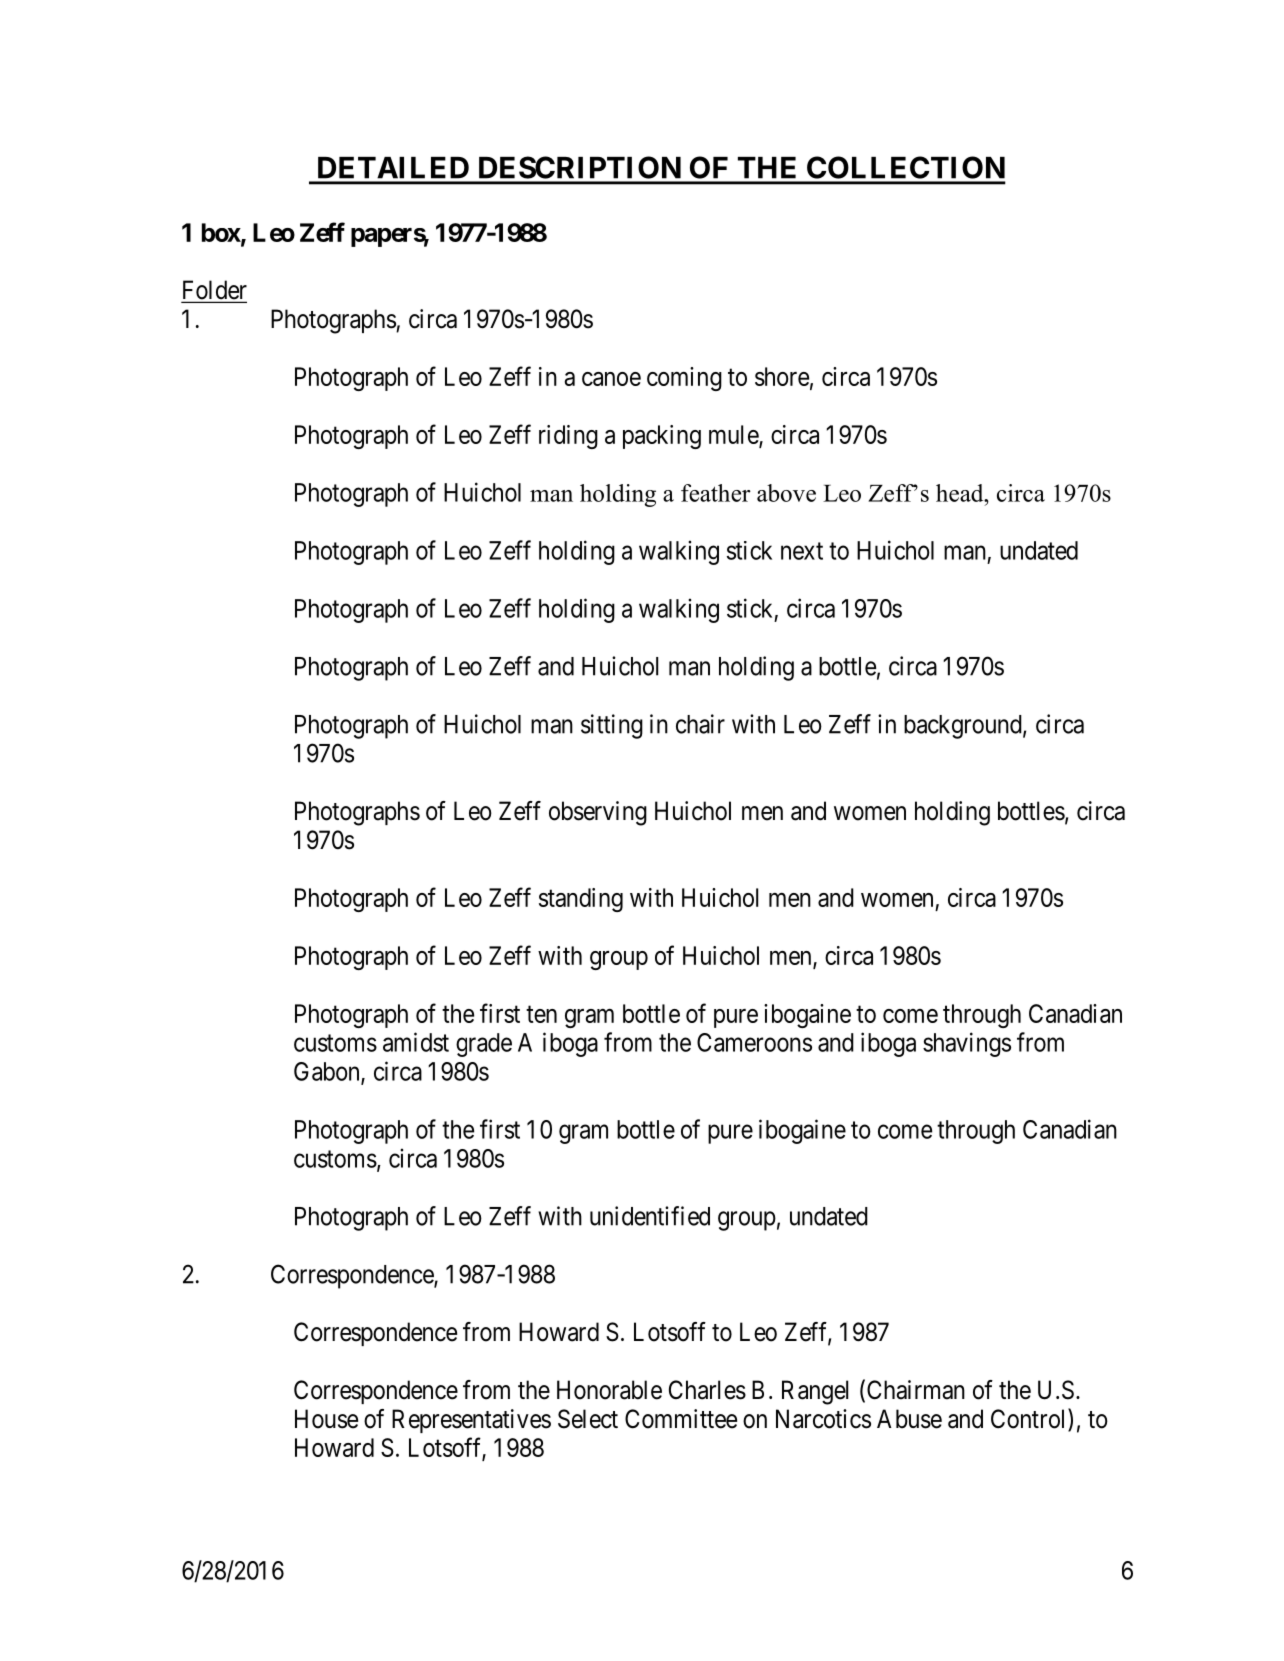 The height and width of the image is (1661, 1284). I want to click on standing, so click(581, 900).
